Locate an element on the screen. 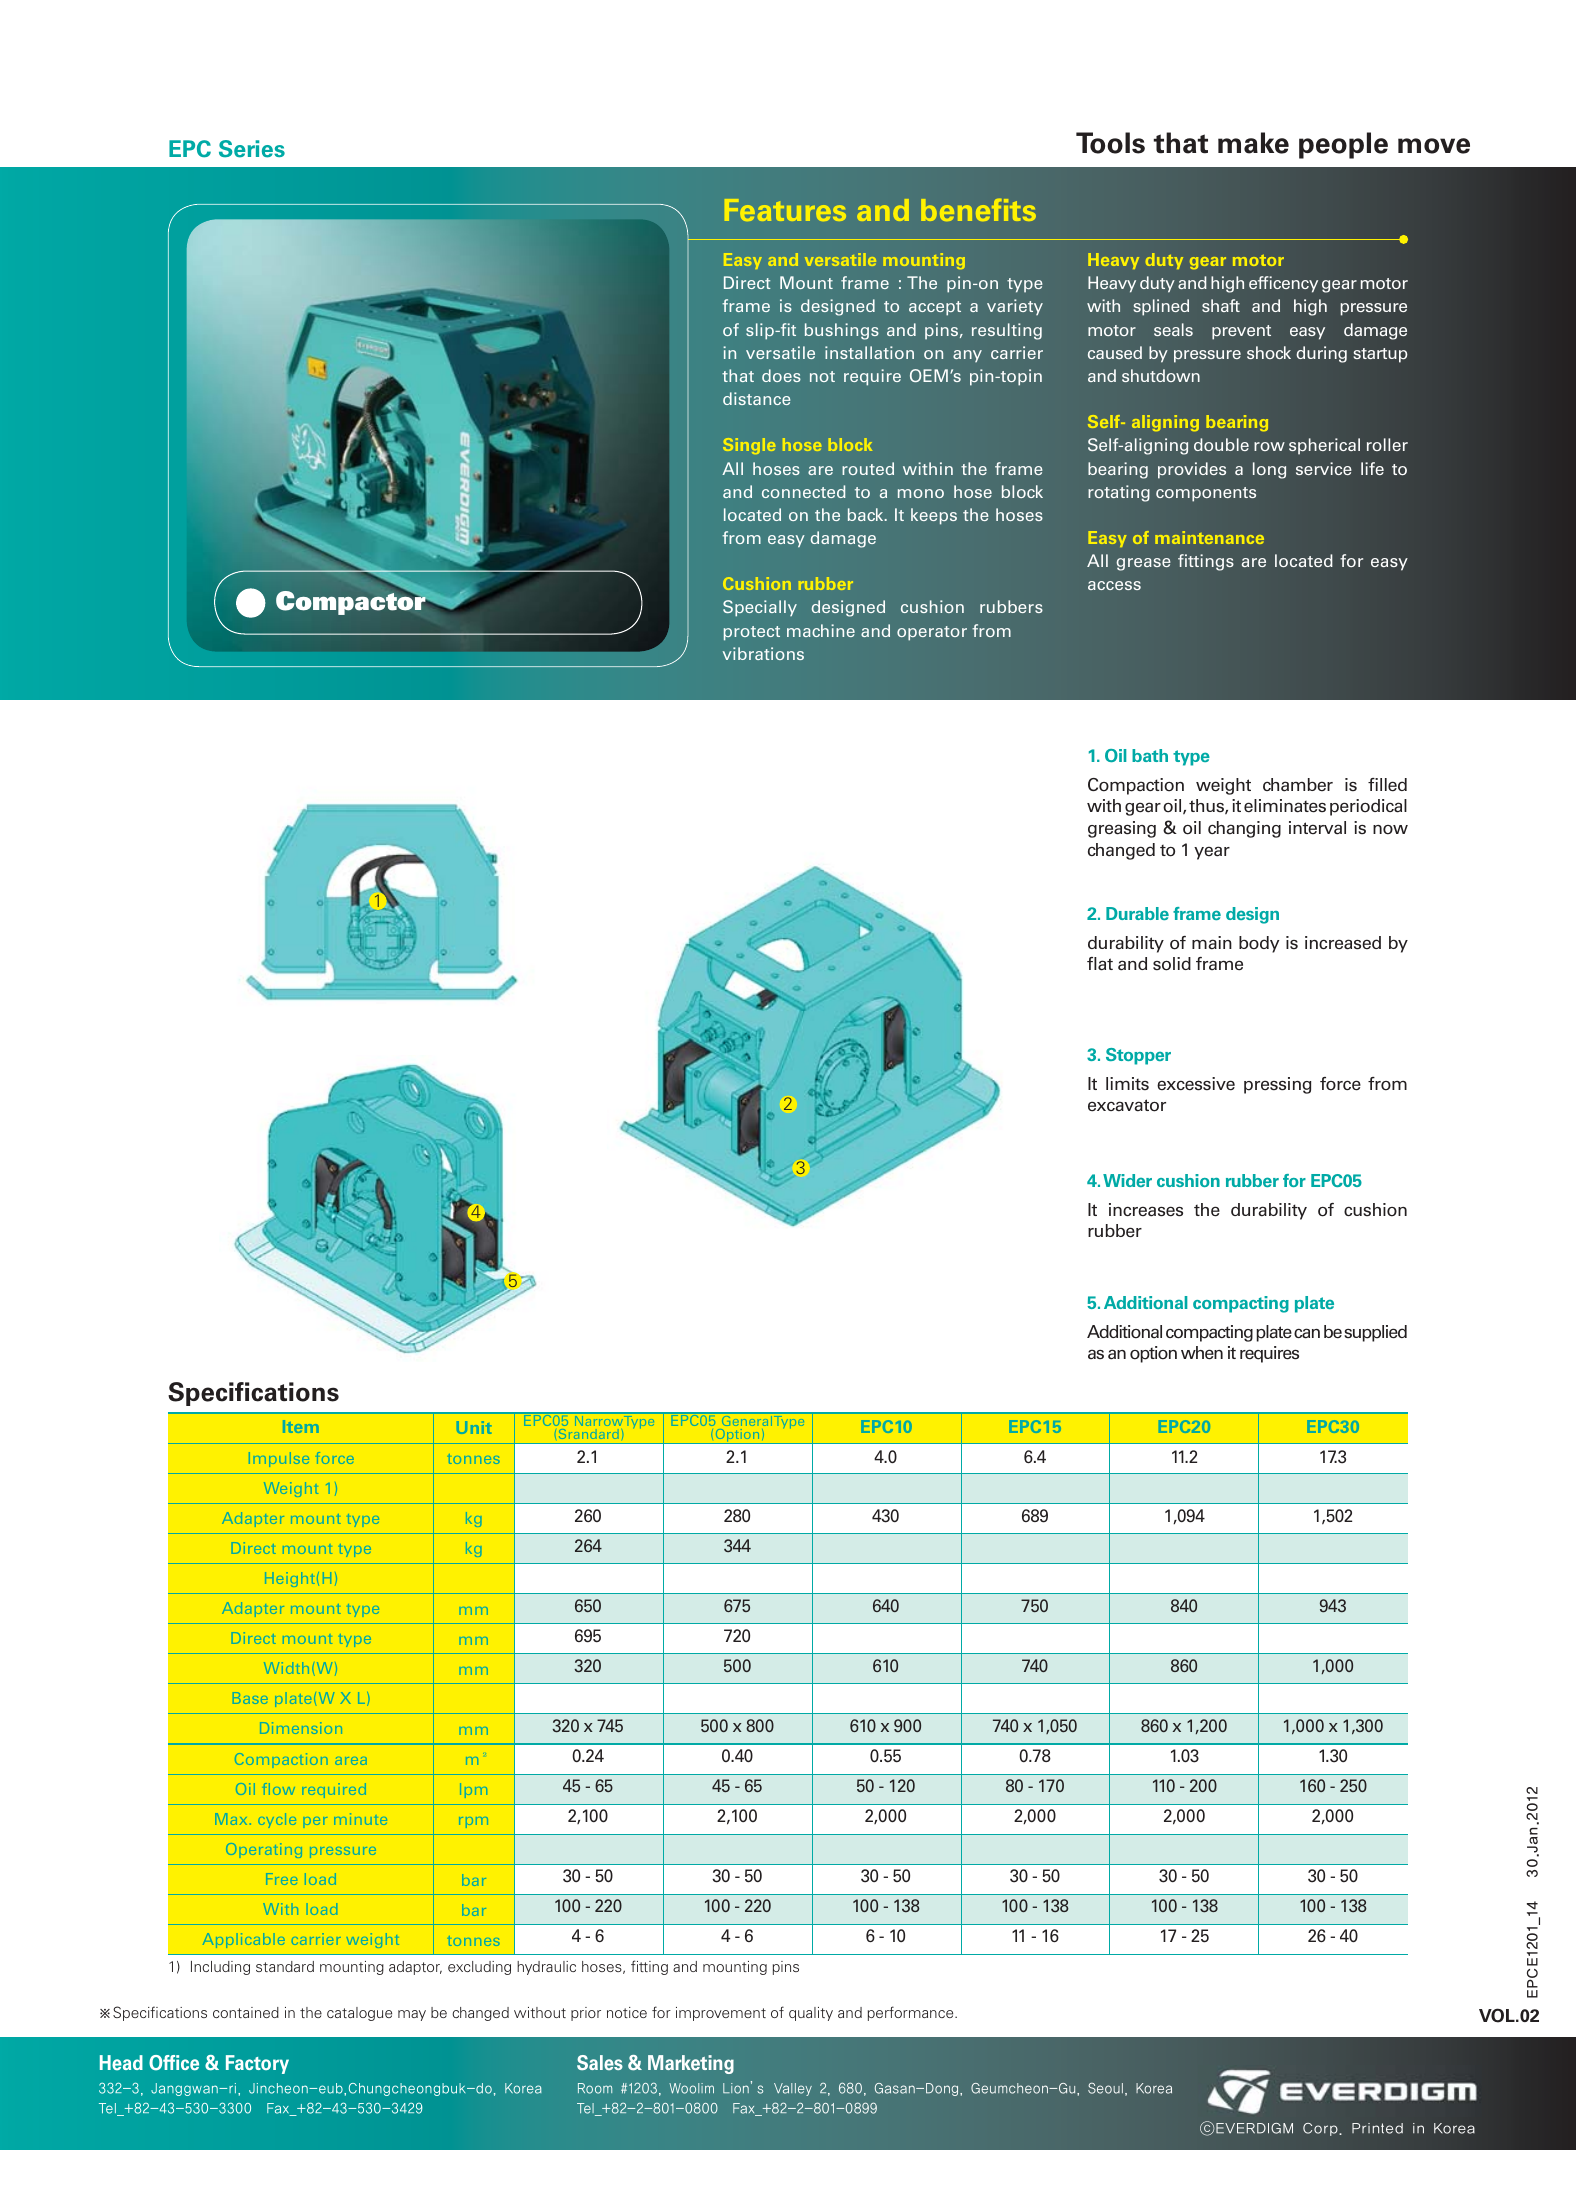 The width and height of the screenshot is (1576, 2210). Item is located at coordinates (300, 1426).
